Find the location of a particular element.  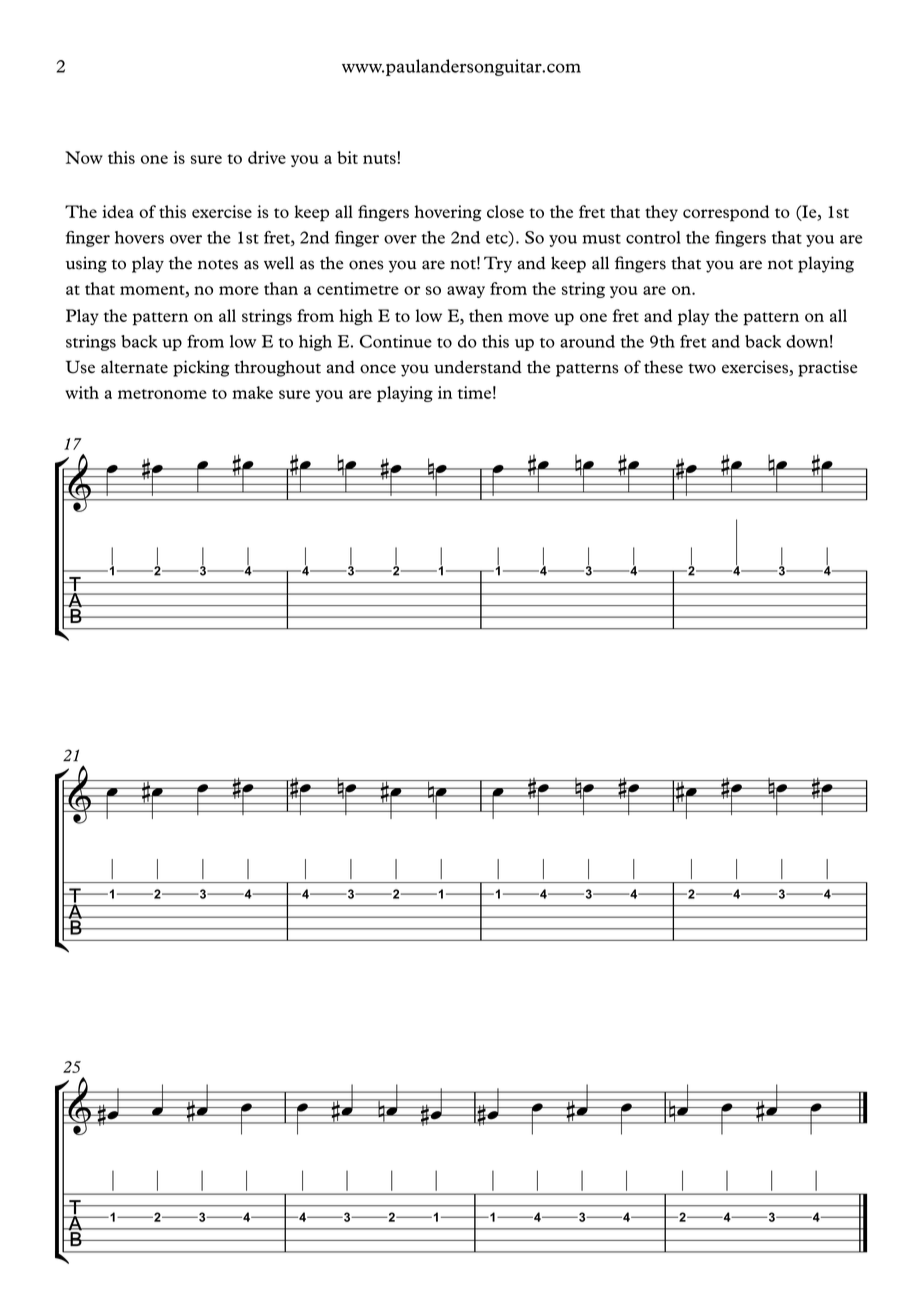

two is located at coordinates (702, 368).
